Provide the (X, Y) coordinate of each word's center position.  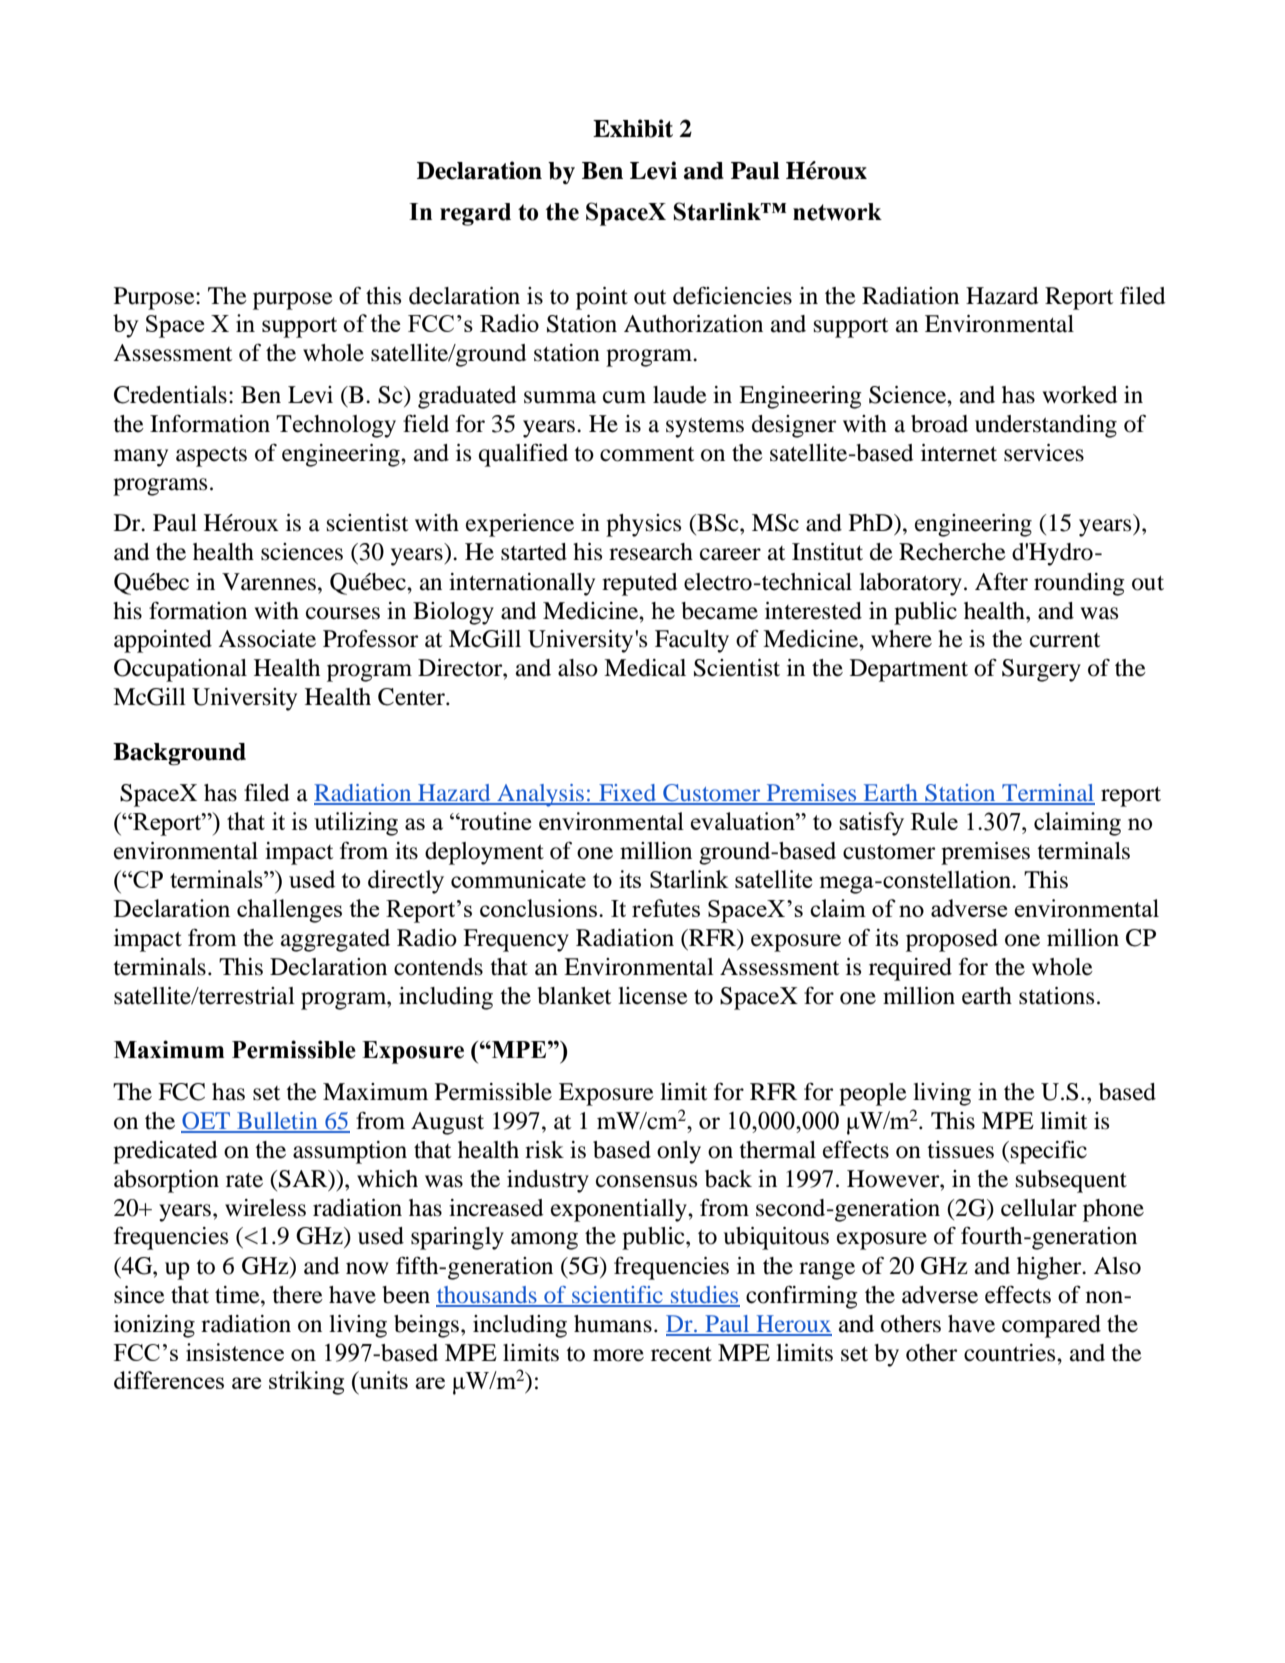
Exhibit (633, 128)
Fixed (628, 794)
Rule (934, 821)
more (618, 1355)
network (837, 212)
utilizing (356, 824)
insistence (235, 1352)
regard (475, 214)
